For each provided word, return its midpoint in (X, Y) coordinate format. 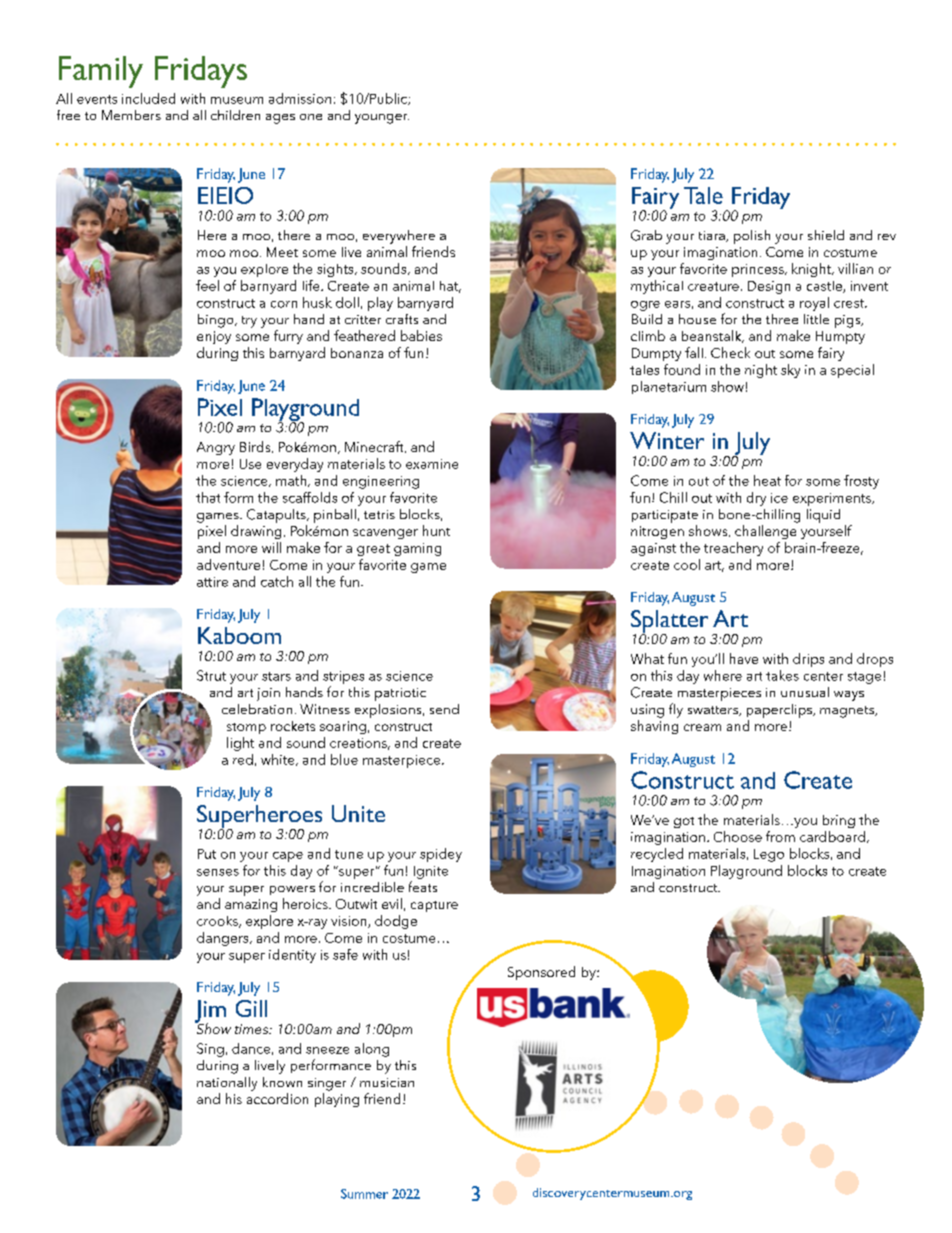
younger (382, 119)
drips (808, 660)
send (444, 709)
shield (826, 235)
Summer (364, 1194)
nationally (227, 1084)
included (148, 98)
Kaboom (239, 635)
